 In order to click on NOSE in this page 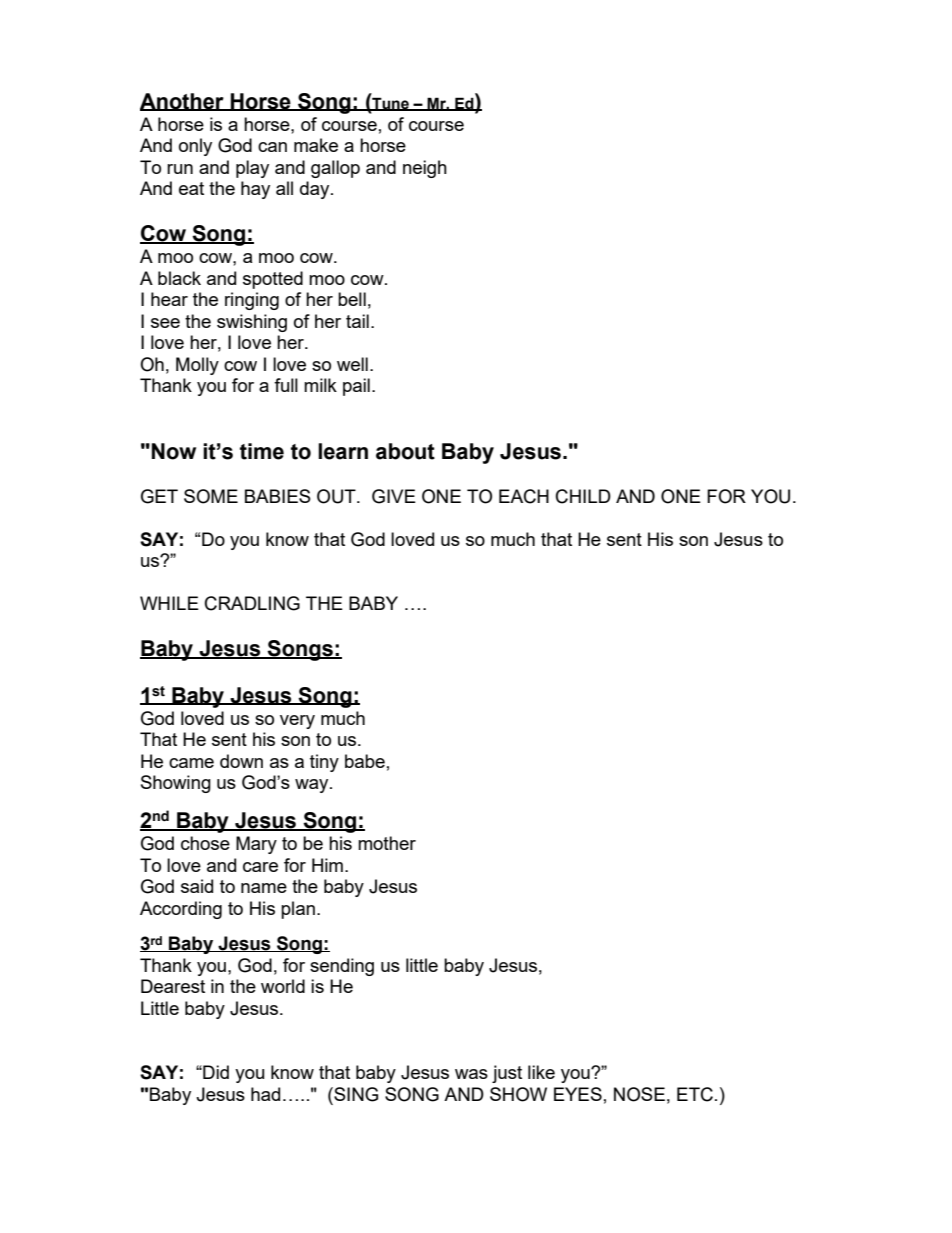, I will do `click(639, 1094)`.
